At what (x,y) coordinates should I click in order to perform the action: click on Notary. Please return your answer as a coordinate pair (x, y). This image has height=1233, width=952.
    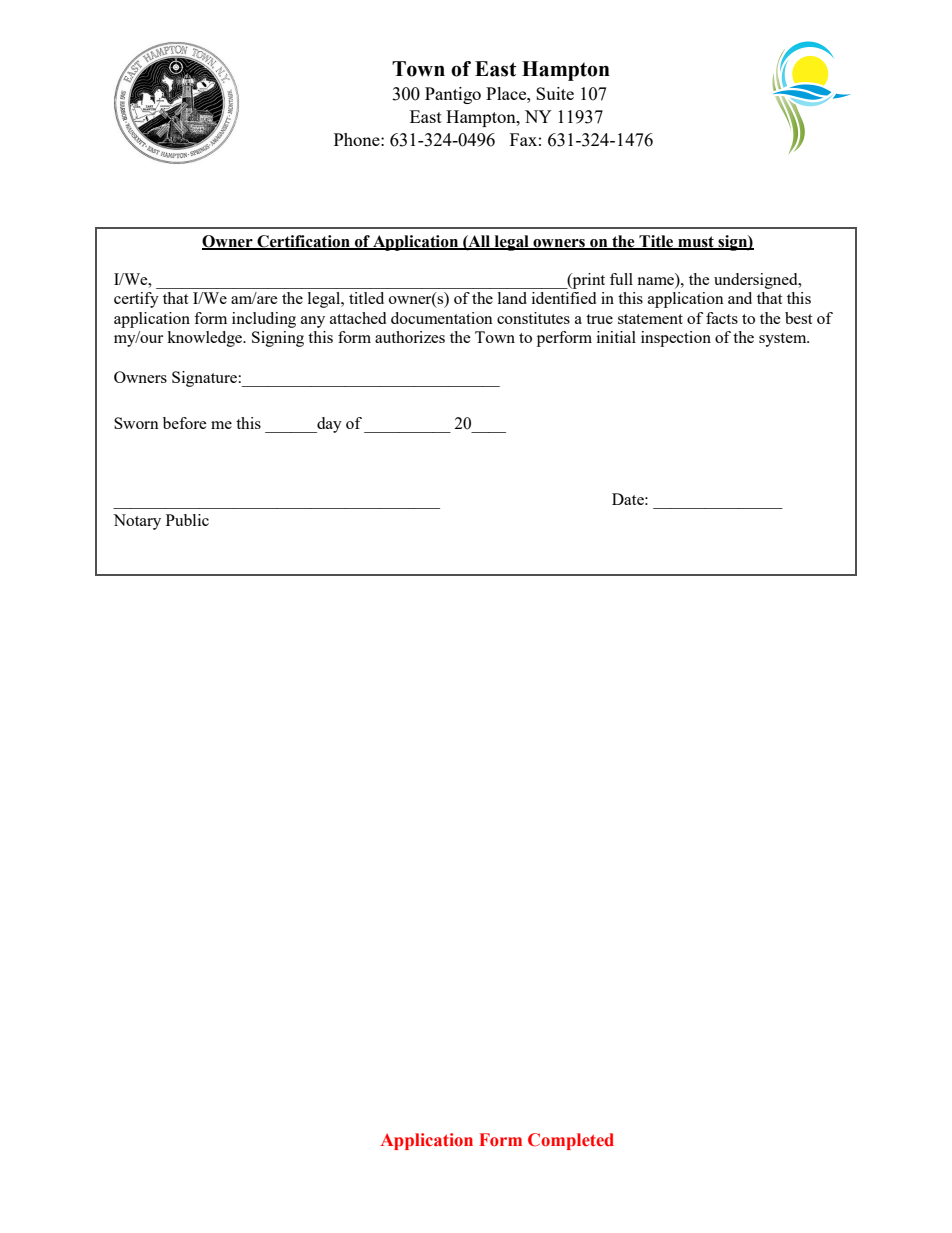
    Looking at the image, I should click on (137, 522).
